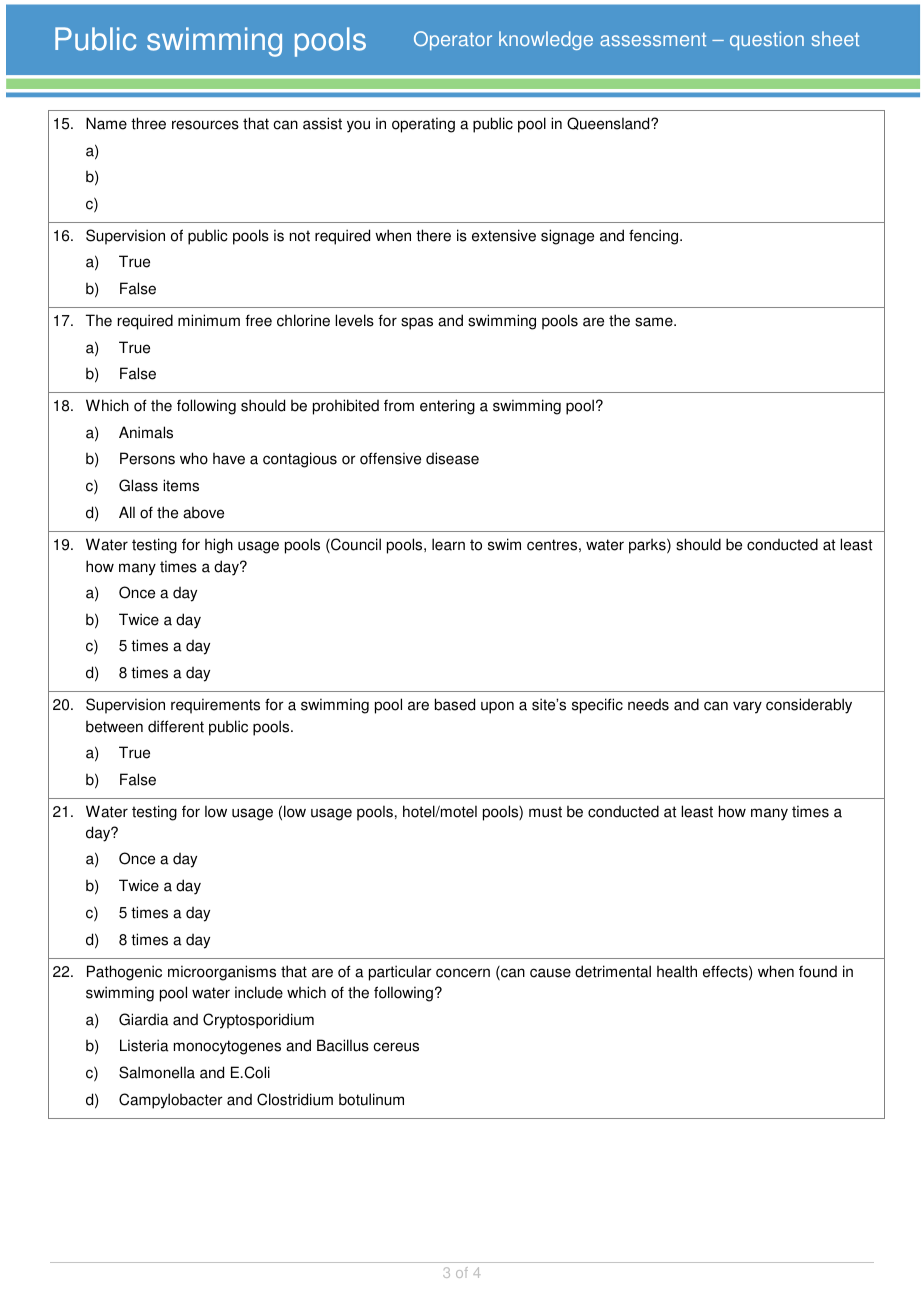  What do you see at coordinates (146, 432) in the document?
I see `Animals` at bounding box center [146, 432].
